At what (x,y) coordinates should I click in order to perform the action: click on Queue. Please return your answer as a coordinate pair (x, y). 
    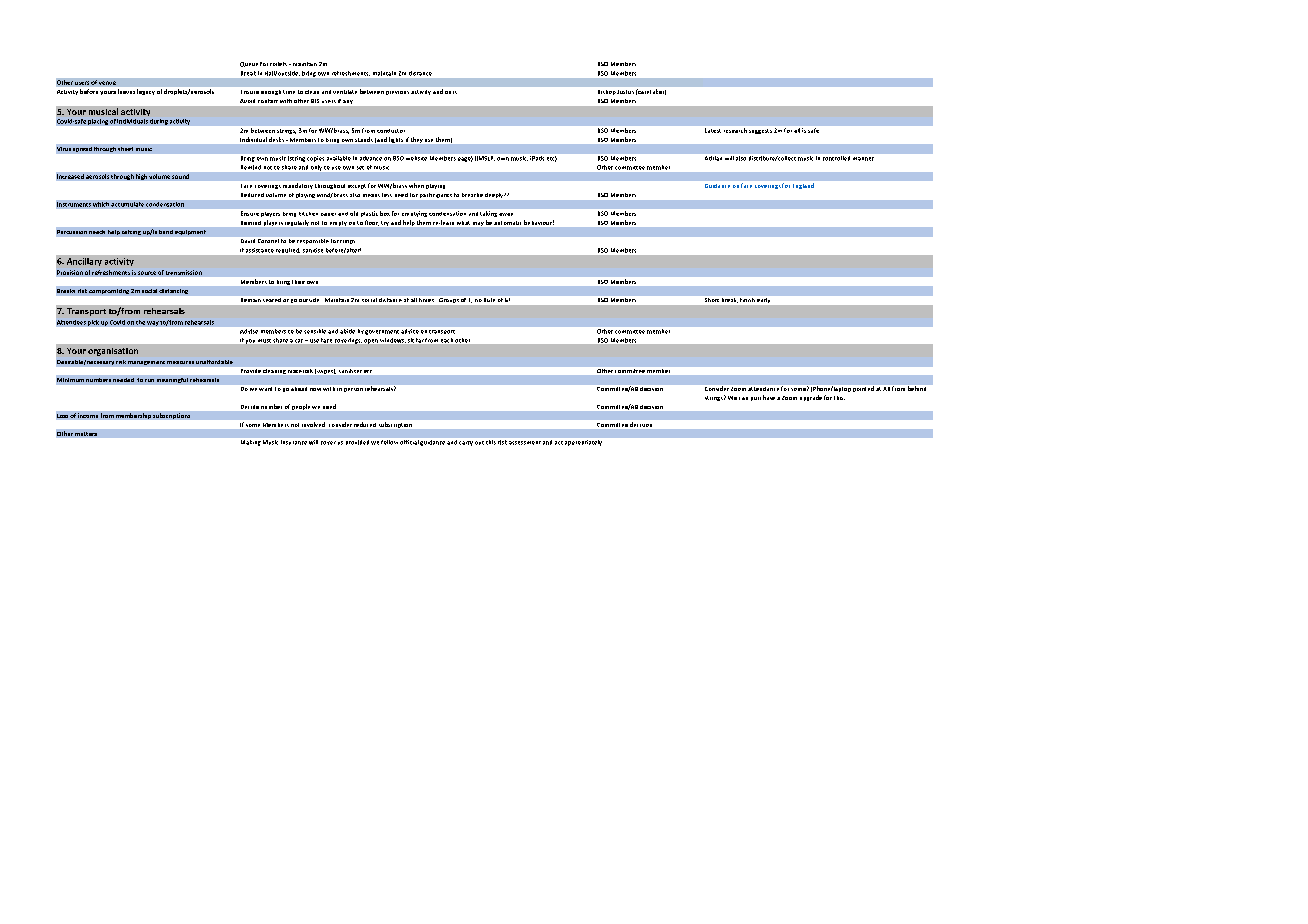
    Looking at the image, I should click on (249, 64).
